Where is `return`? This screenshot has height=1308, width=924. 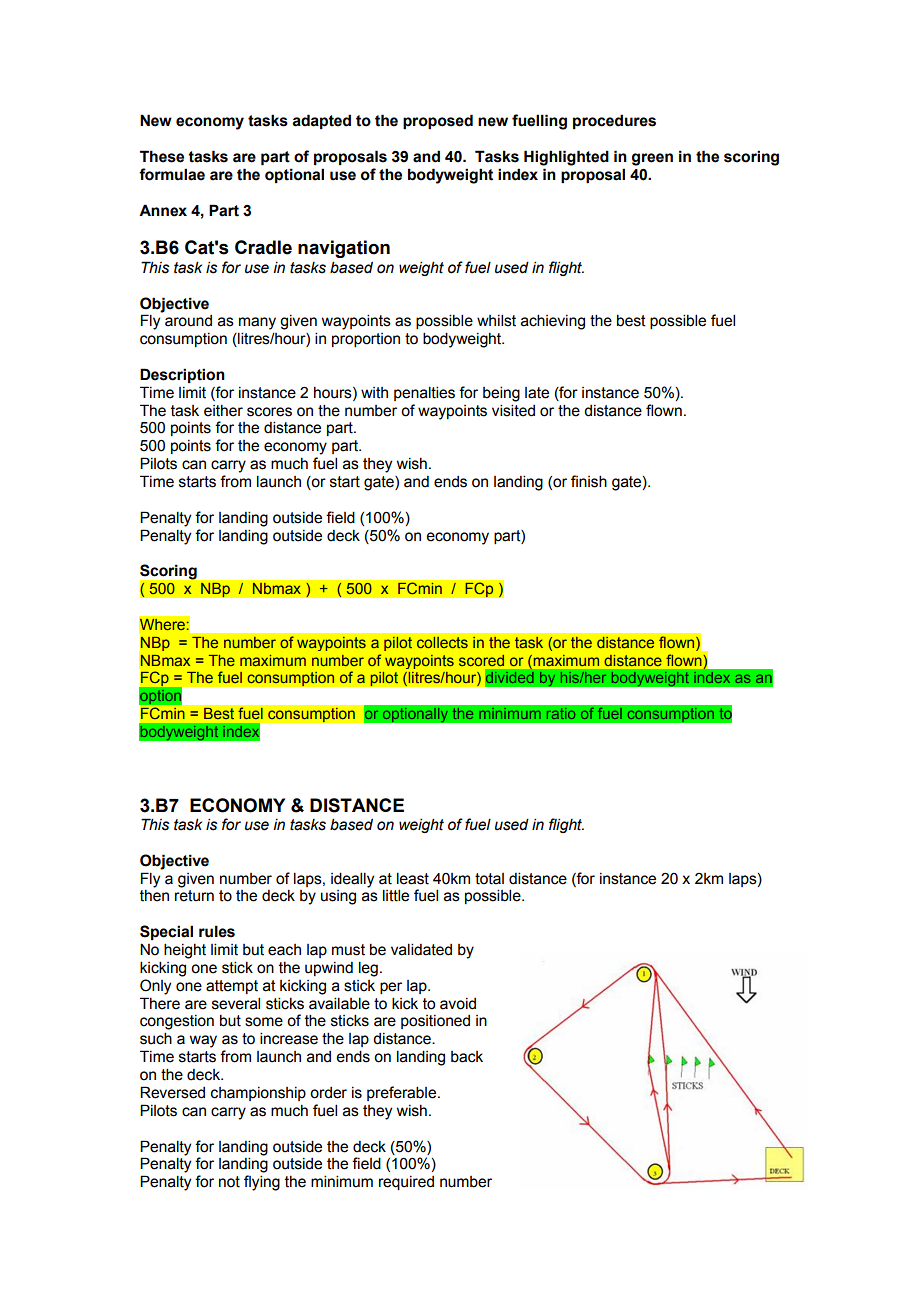 return is located at coordinates (194, 896).
